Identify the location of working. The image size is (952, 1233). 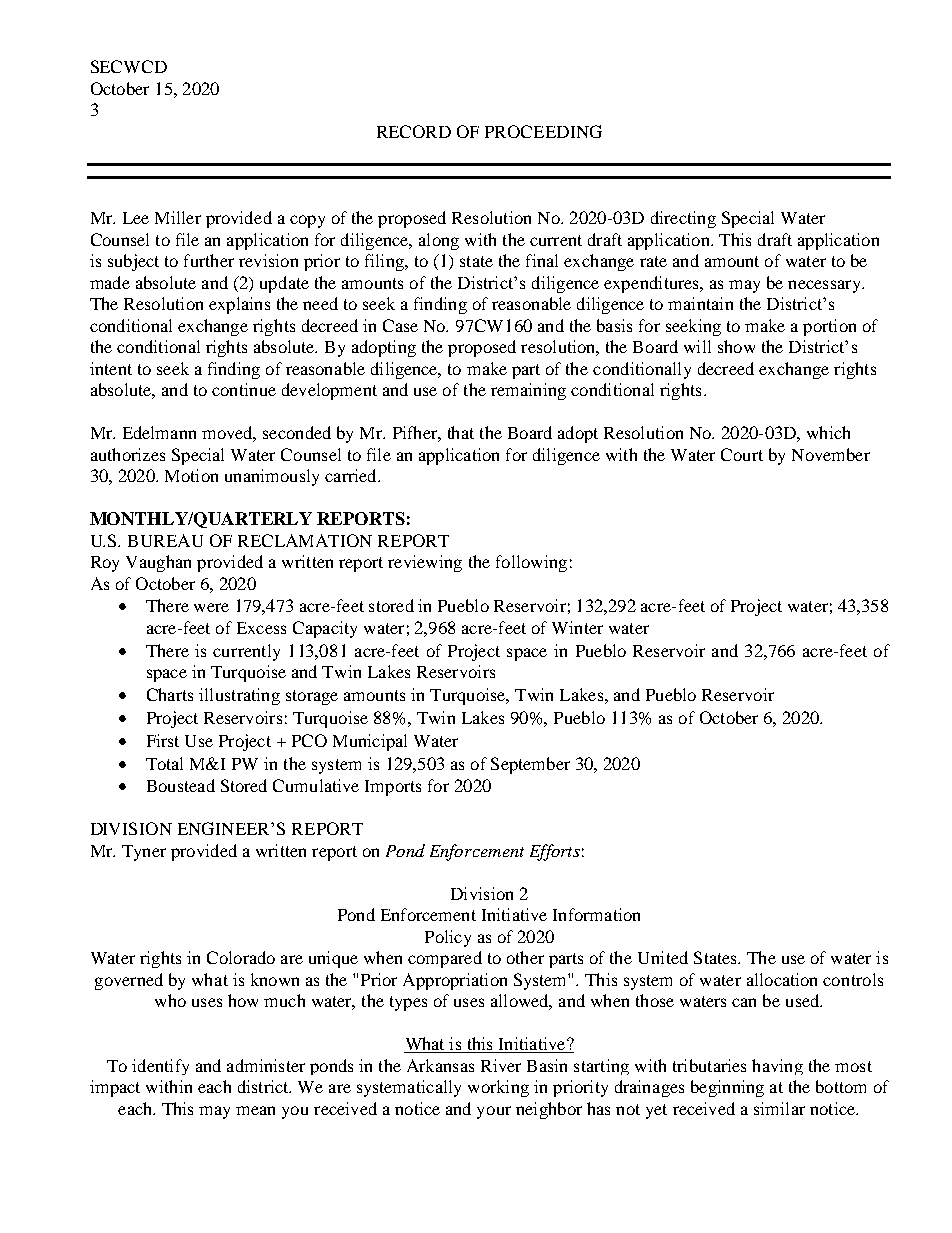
(498, 1088).
